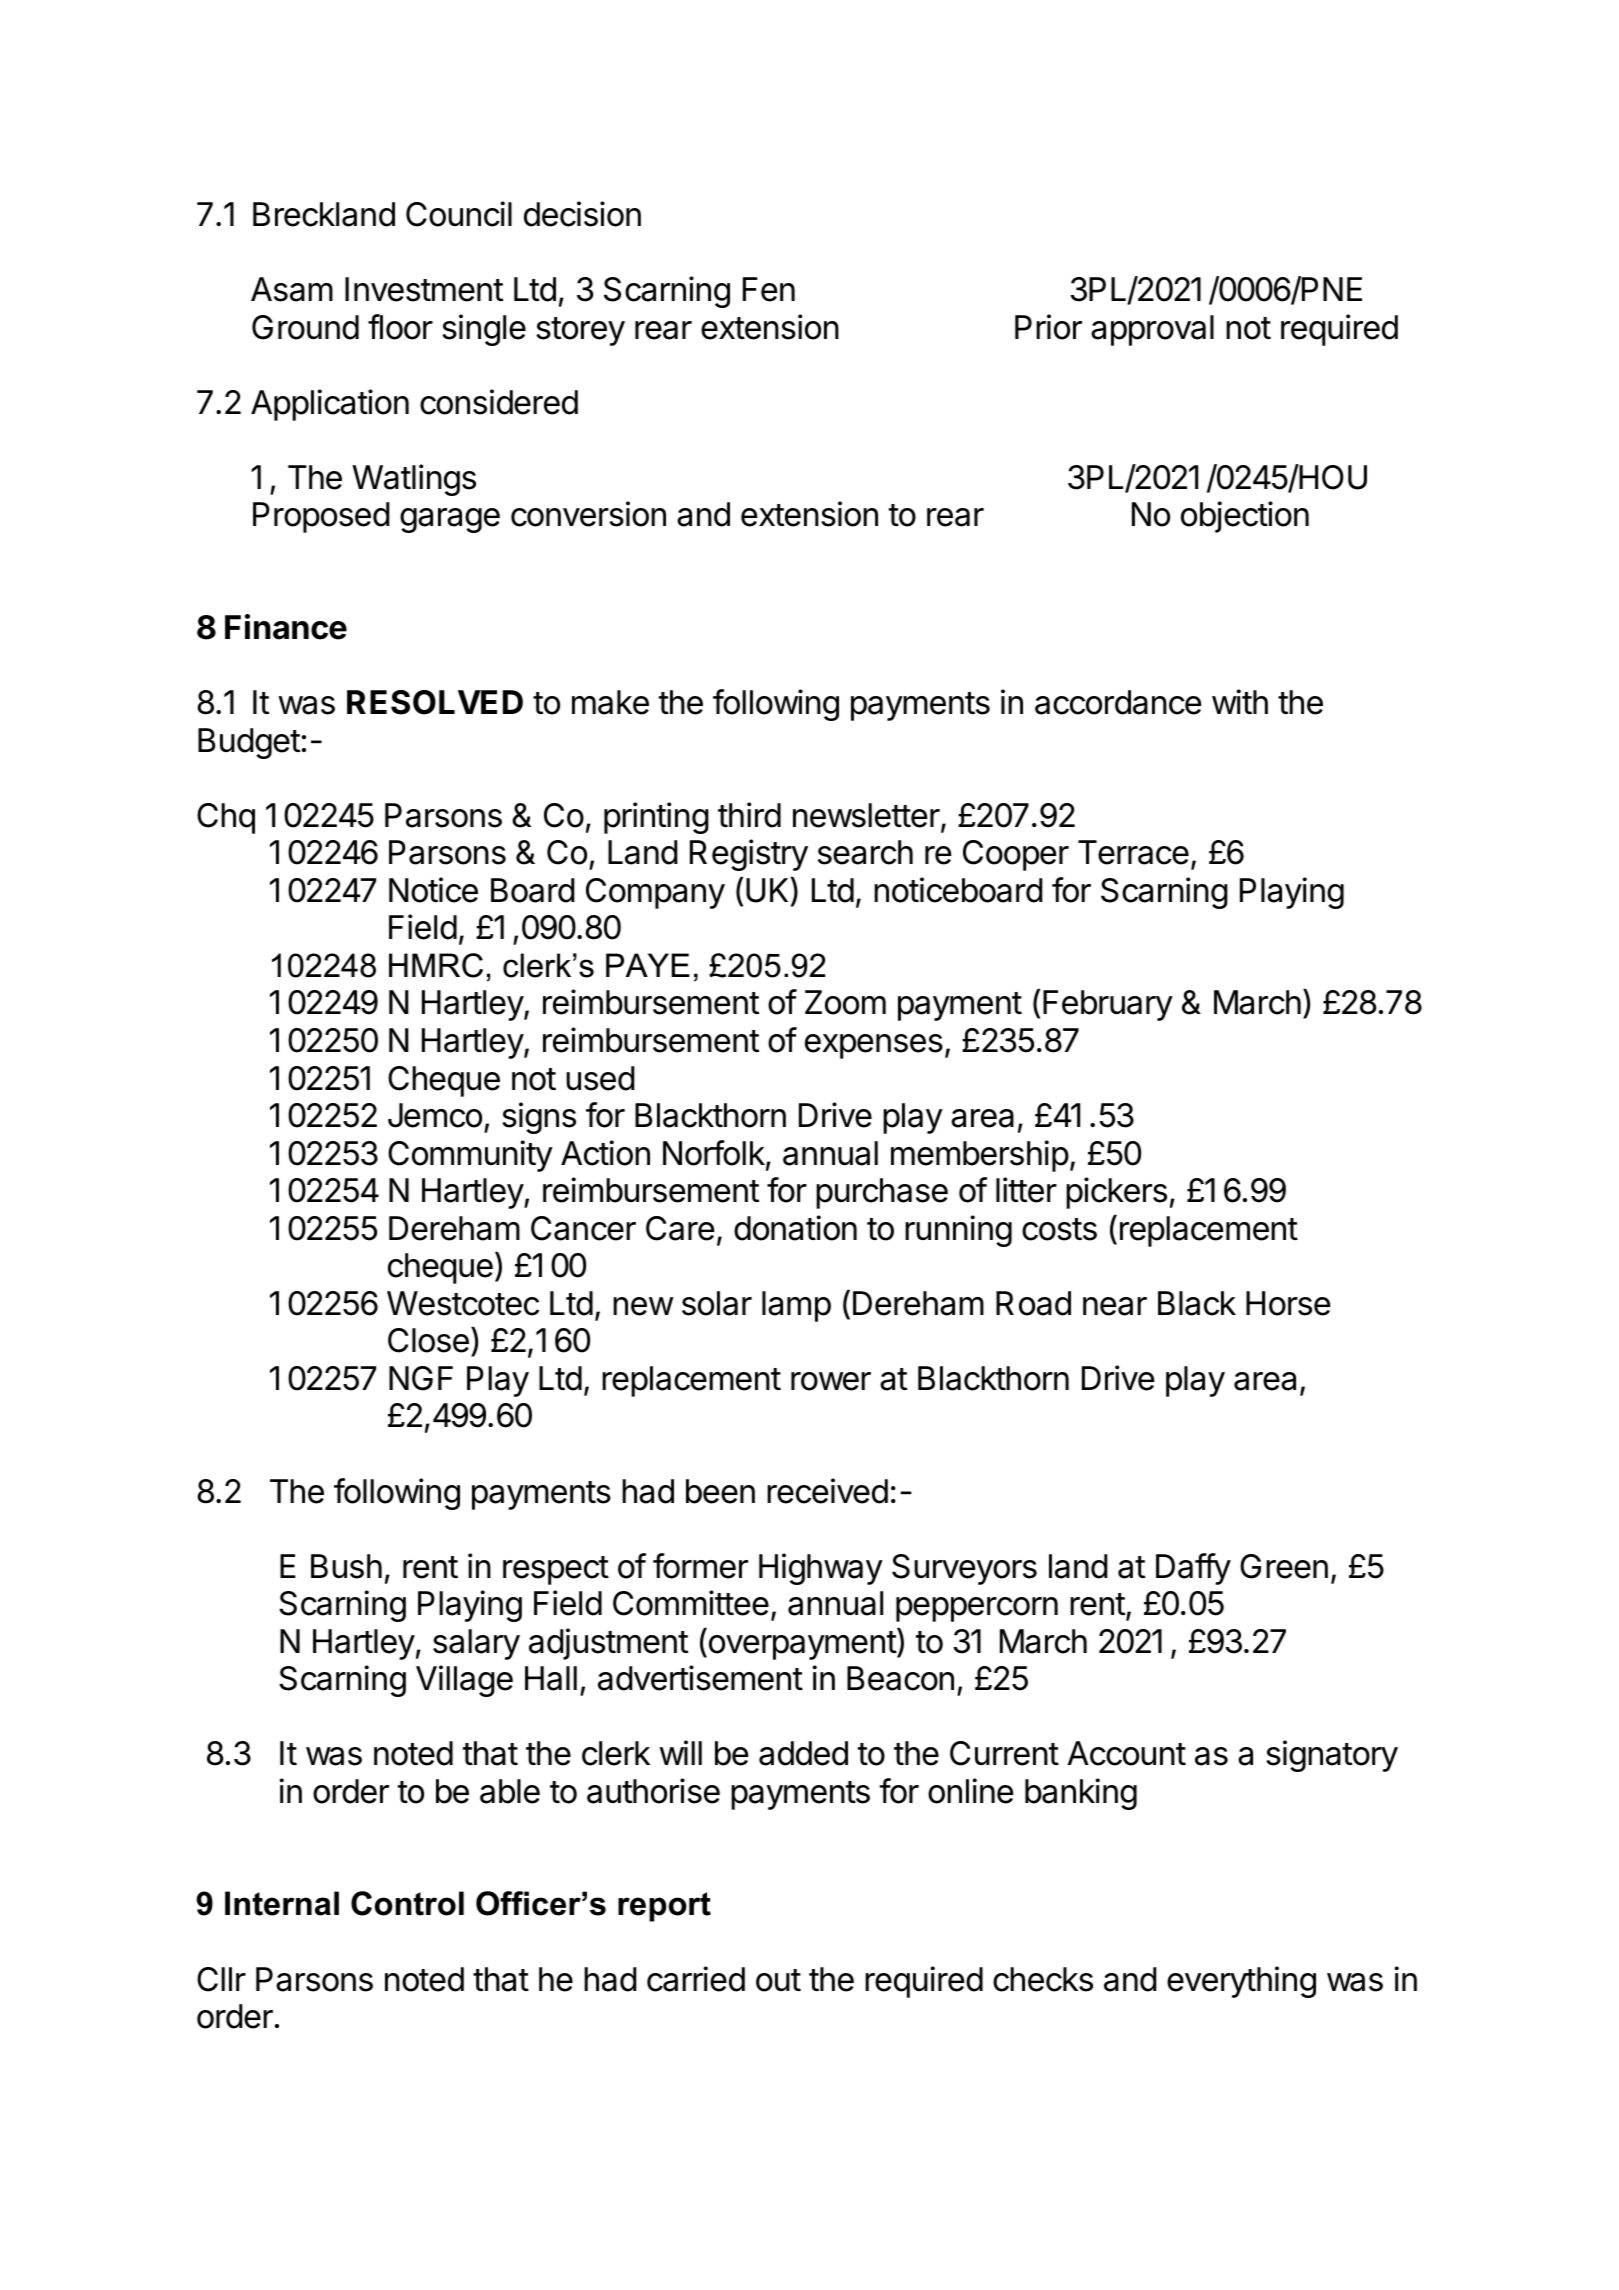  Describe the element at coordinates (1152, 330) in the document. I see `approval` at that location.
